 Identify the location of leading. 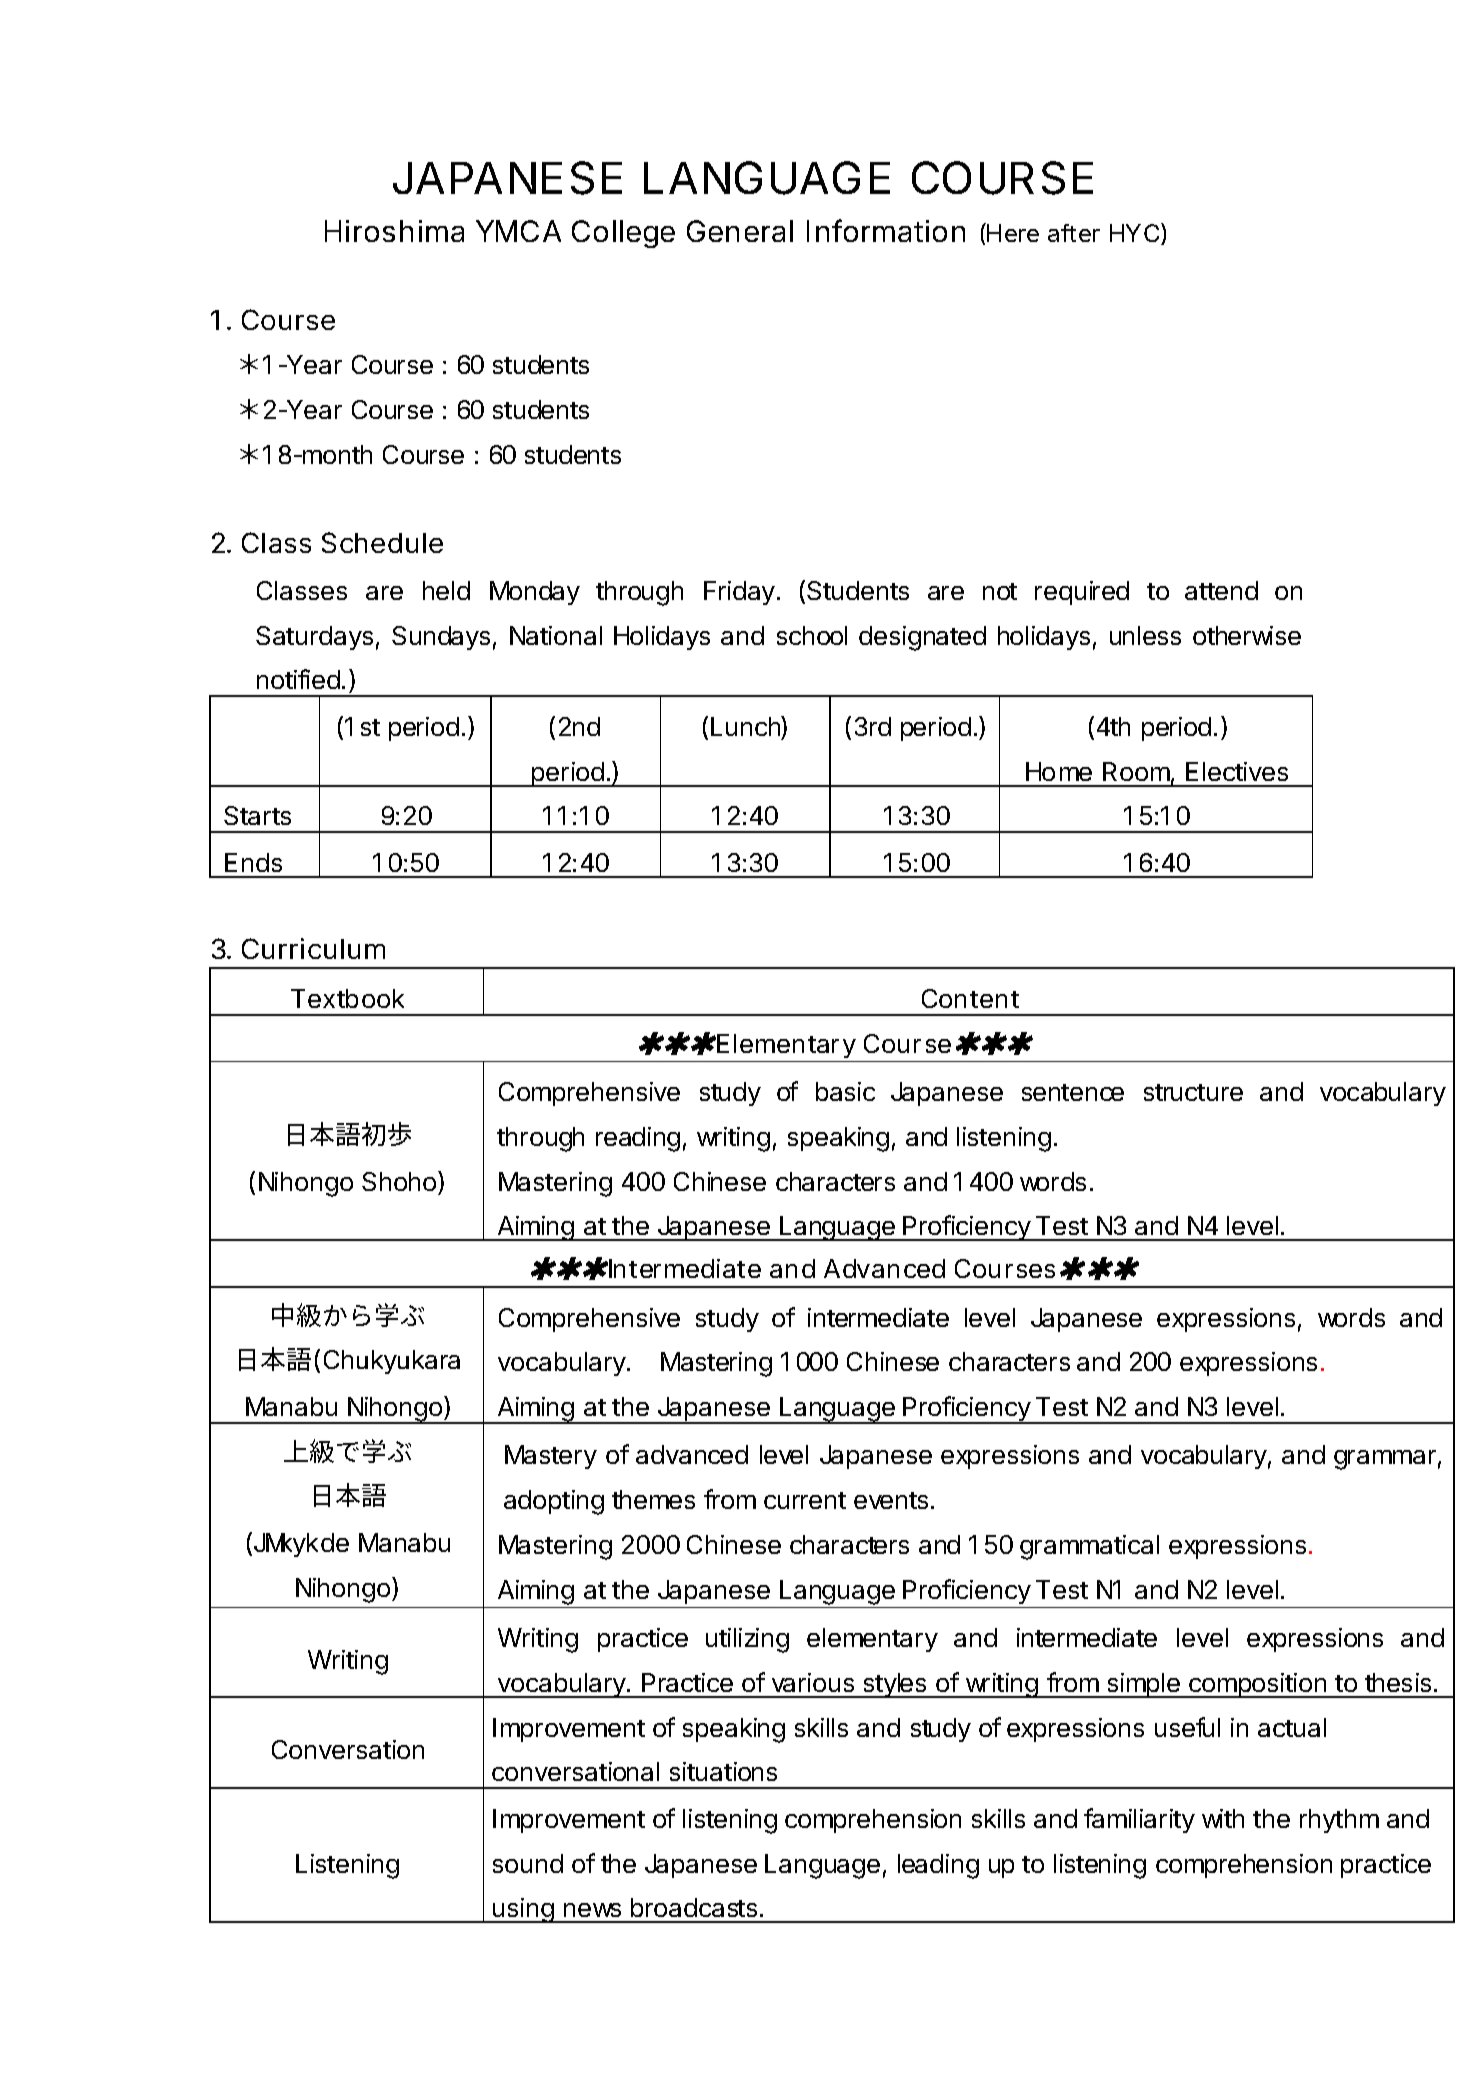
(938, 1866).
